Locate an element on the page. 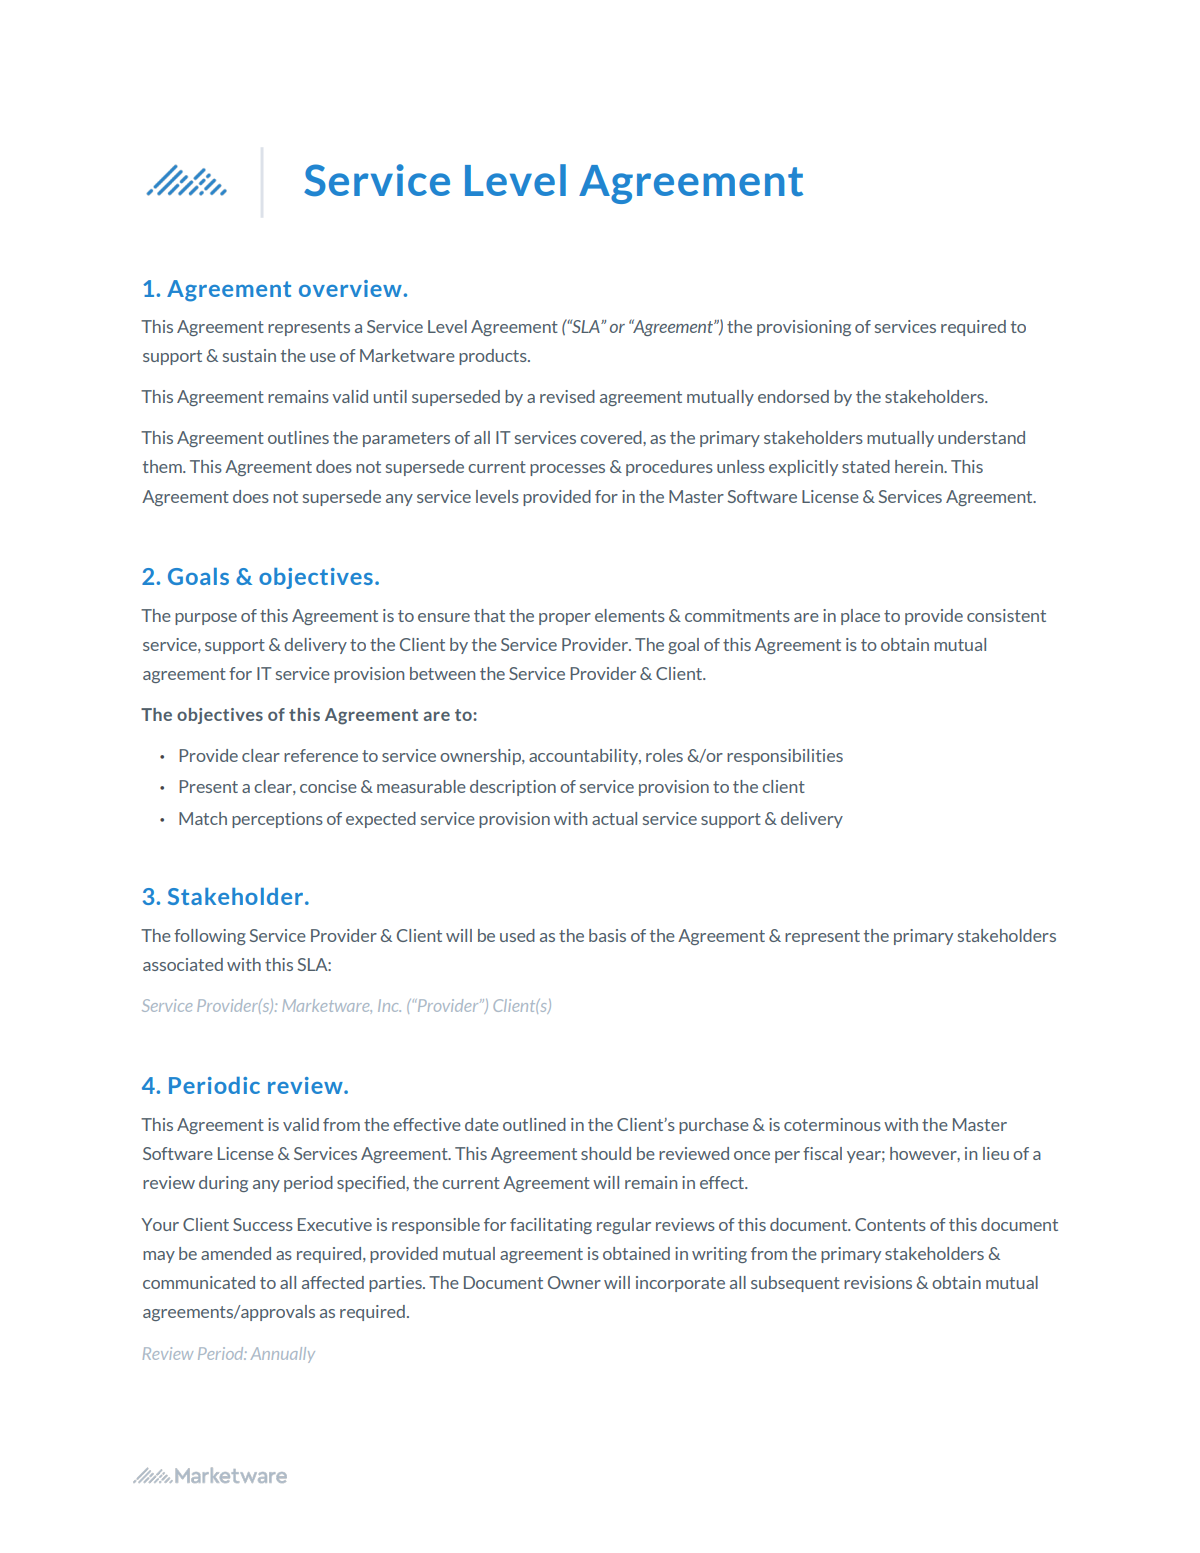  products is located at coordinates (494, 357).
